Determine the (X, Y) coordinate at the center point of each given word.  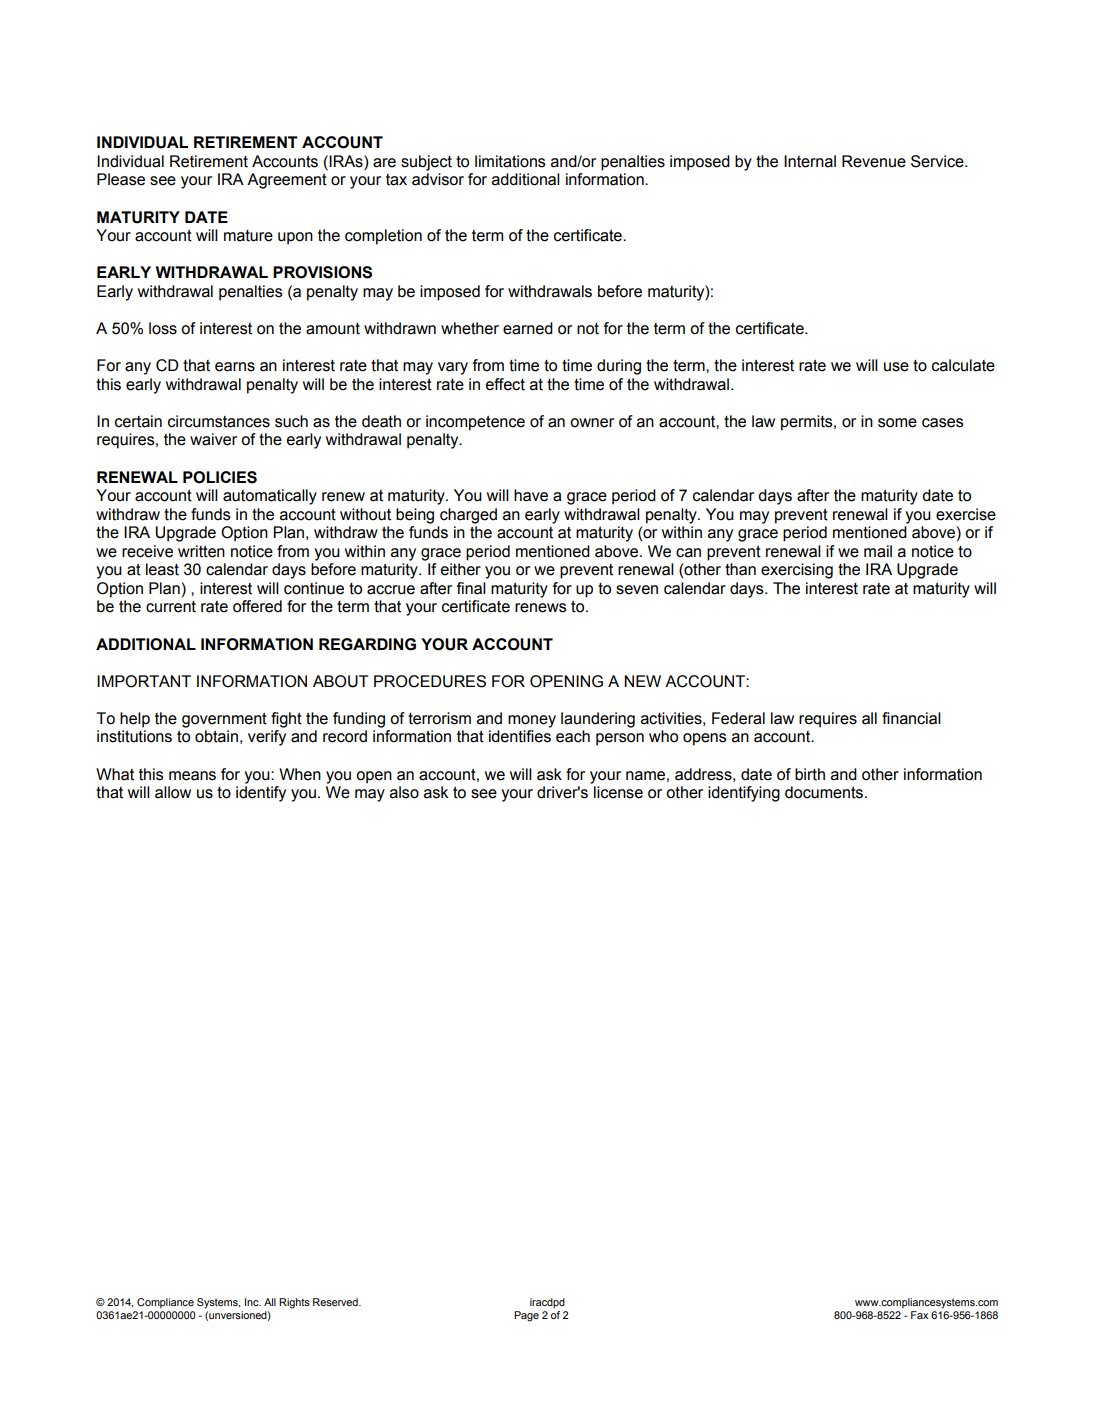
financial (911, 718)
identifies (520, 736)
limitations (510, 161)
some (897, 423)
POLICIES (220, 477)
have (531, 495)
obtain (216, 736)
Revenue (874, 161)
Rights (294, 1303)
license (618, 792)
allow (173, 792)
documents (825, 792)
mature (248, 236)
